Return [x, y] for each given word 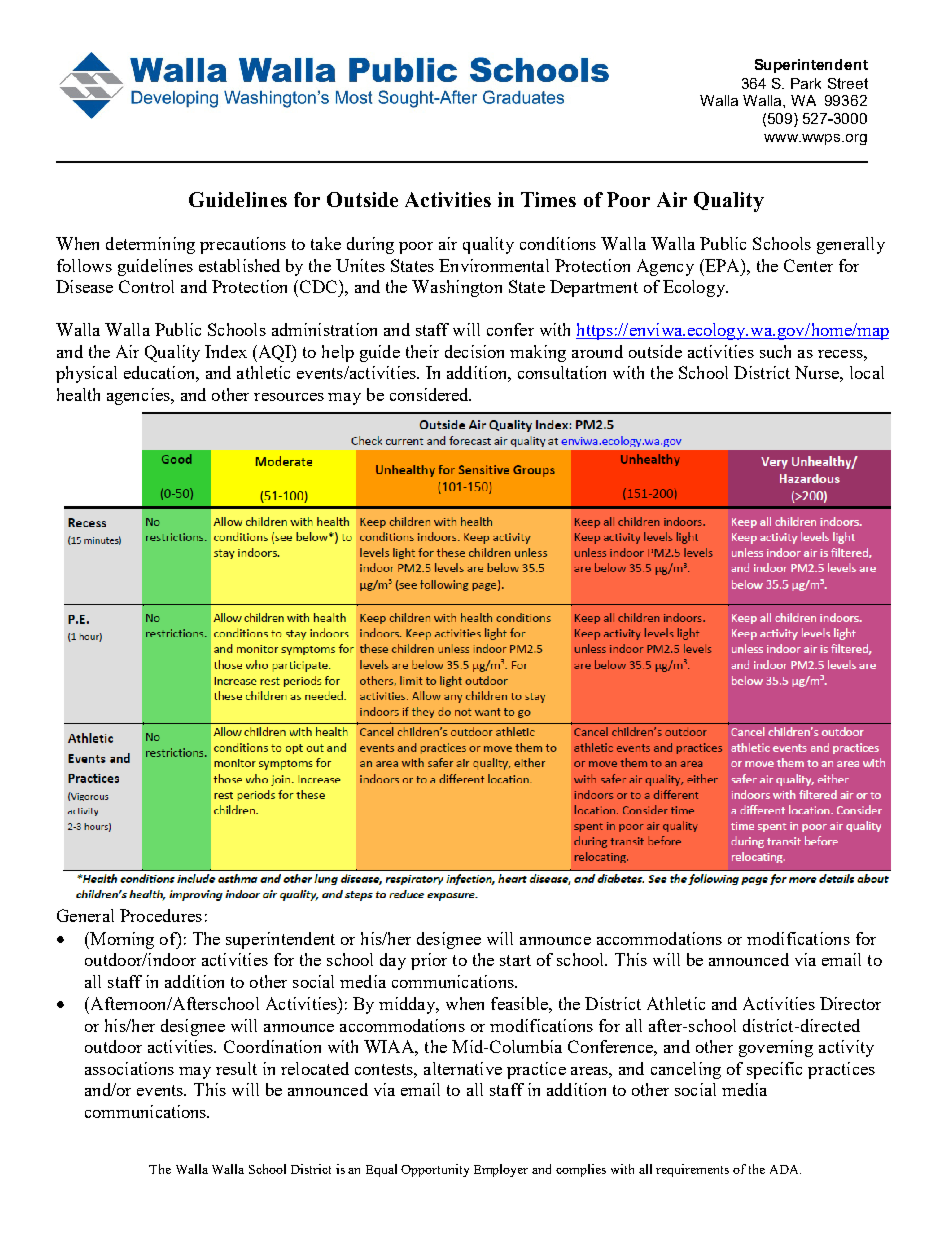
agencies [139, 396]
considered [430, 394]
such [775, 351]
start [515, 960]
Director [850, 1003]
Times [548, 199]
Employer [501, 1170]
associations [129, 1068]
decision [474, 351]
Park [806, 83]
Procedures [161, 915]
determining [150, 245]
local [867, 372]
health [78, 394]
